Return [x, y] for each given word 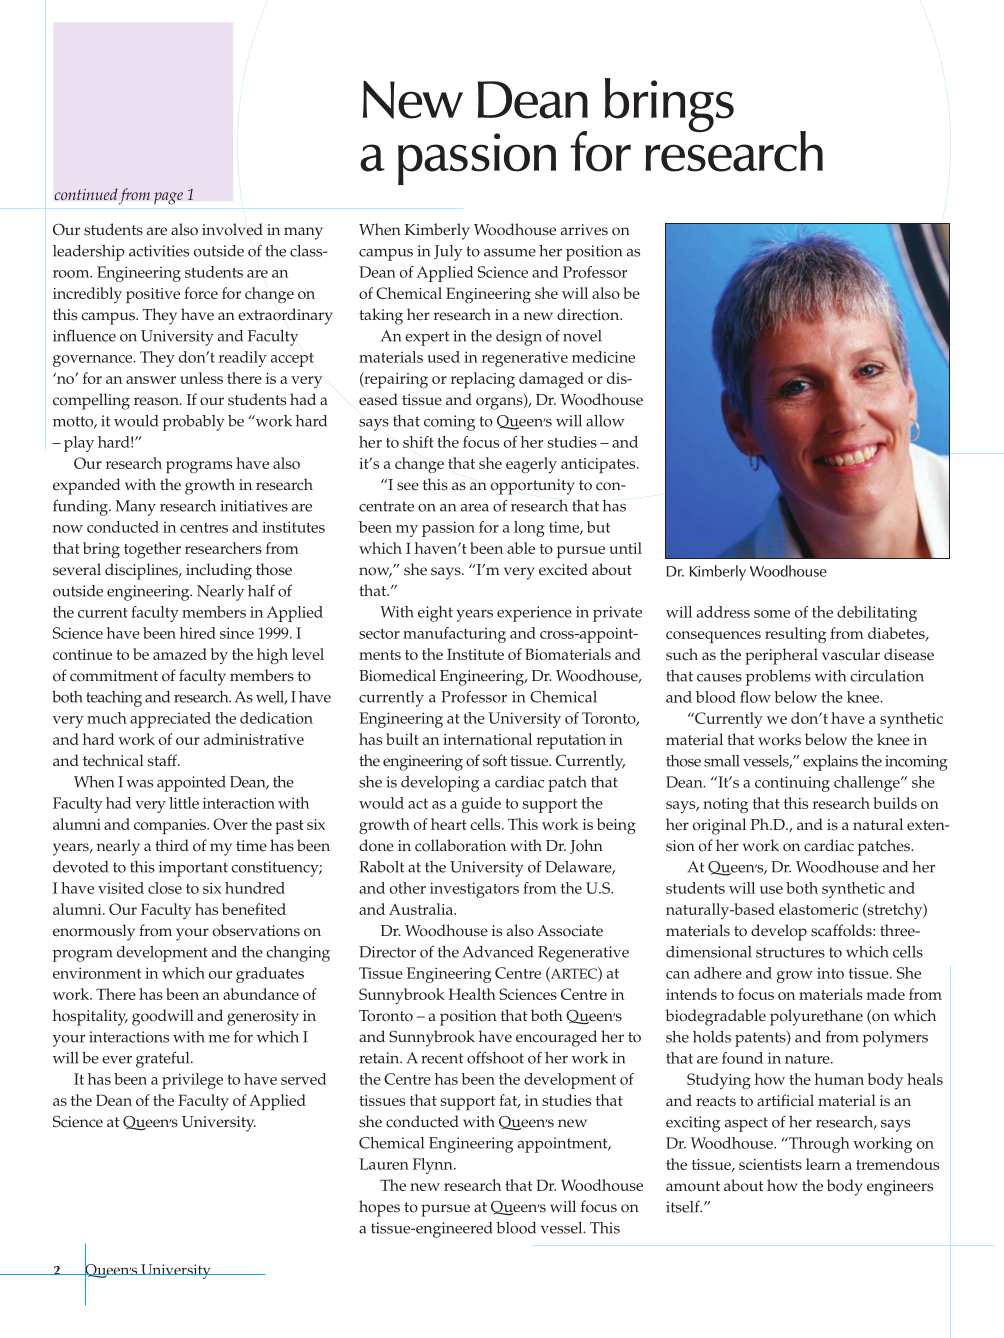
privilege [192, 1081]
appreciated [170, 720]
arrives [584, 230]
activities [159, 251]
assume [510, 253]
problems [778, 678]
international [487, 739]
